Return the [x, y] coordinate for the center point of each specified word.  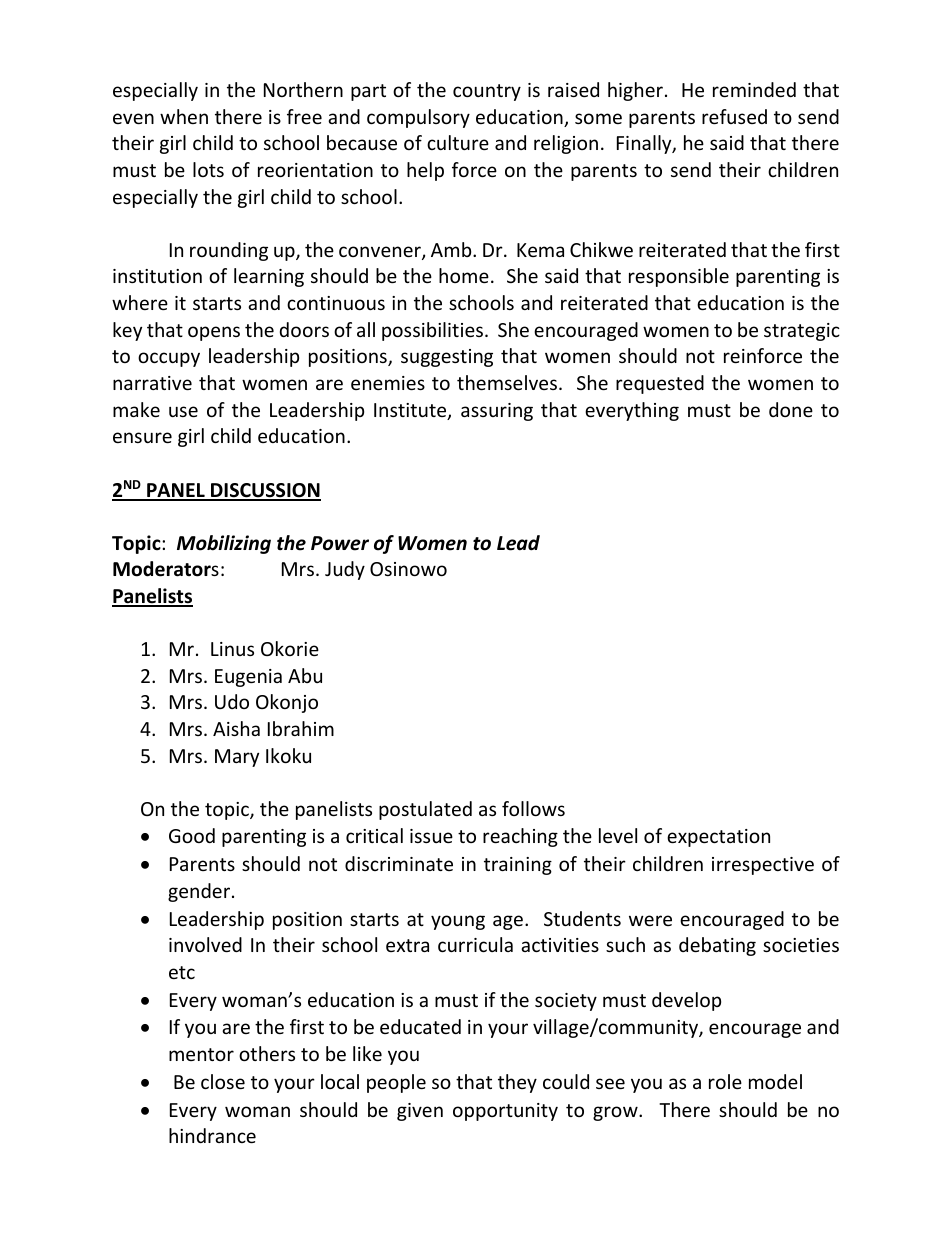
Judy [345, 570]
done [791, 409]
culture [458, 142]
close [223, 1081]
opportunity [505, 1112]
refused [734, 116]
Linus [232, 649]
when [184, 116]
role [725, 1081]
